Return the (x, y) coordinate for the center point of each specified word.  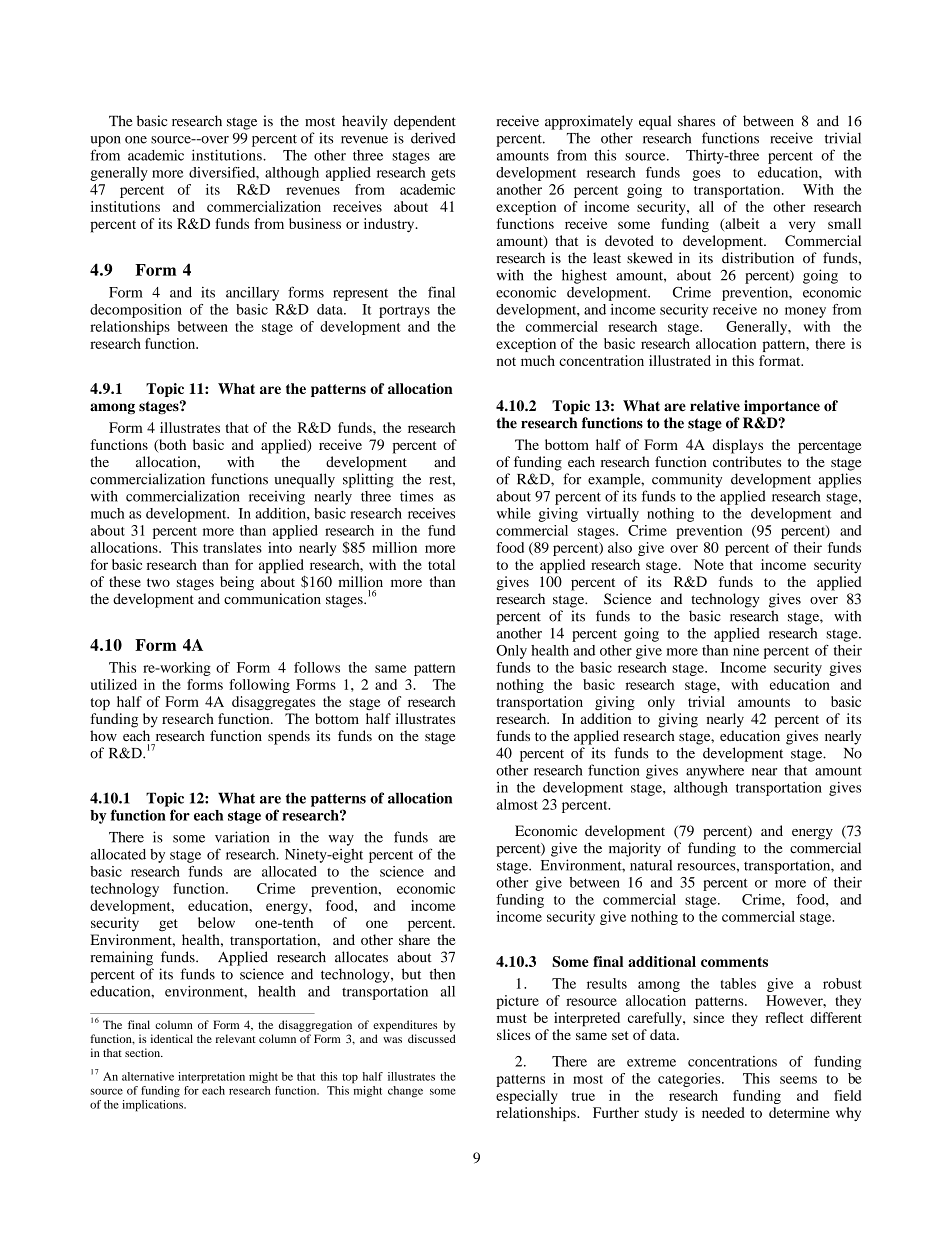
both (171, 446)
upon (106, 141)
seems (798, 1080)
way (341, 840)
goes (706, 175)
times (416, 496)
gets (443, 175)
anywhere (715, 772)
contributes (747, 461)
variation (242, 837)
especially (527, 1097)
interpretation (211, 1078)
